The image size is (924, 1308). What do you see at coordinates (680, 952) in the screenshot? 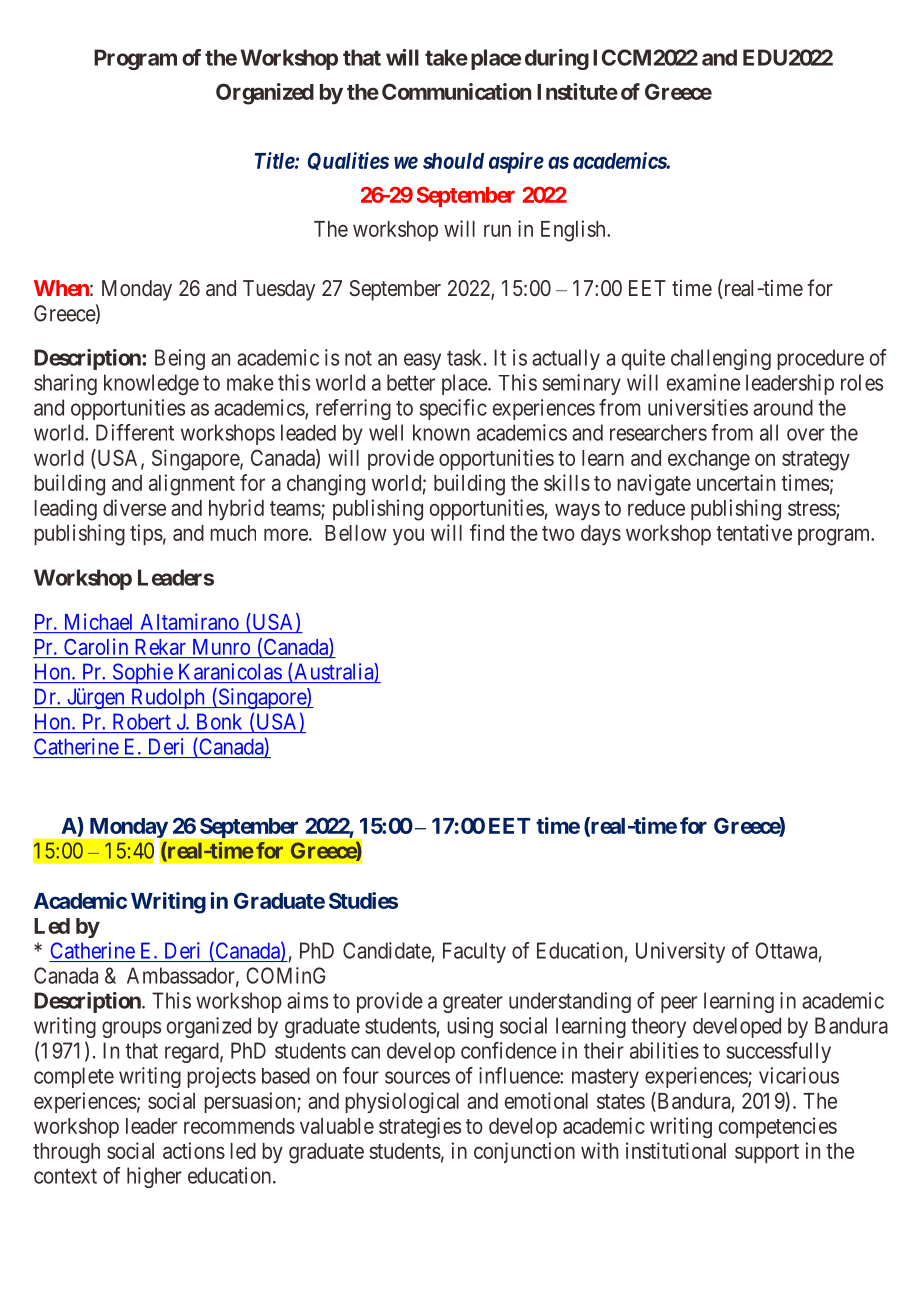
I see `University` at bounding box center [680, 952].
